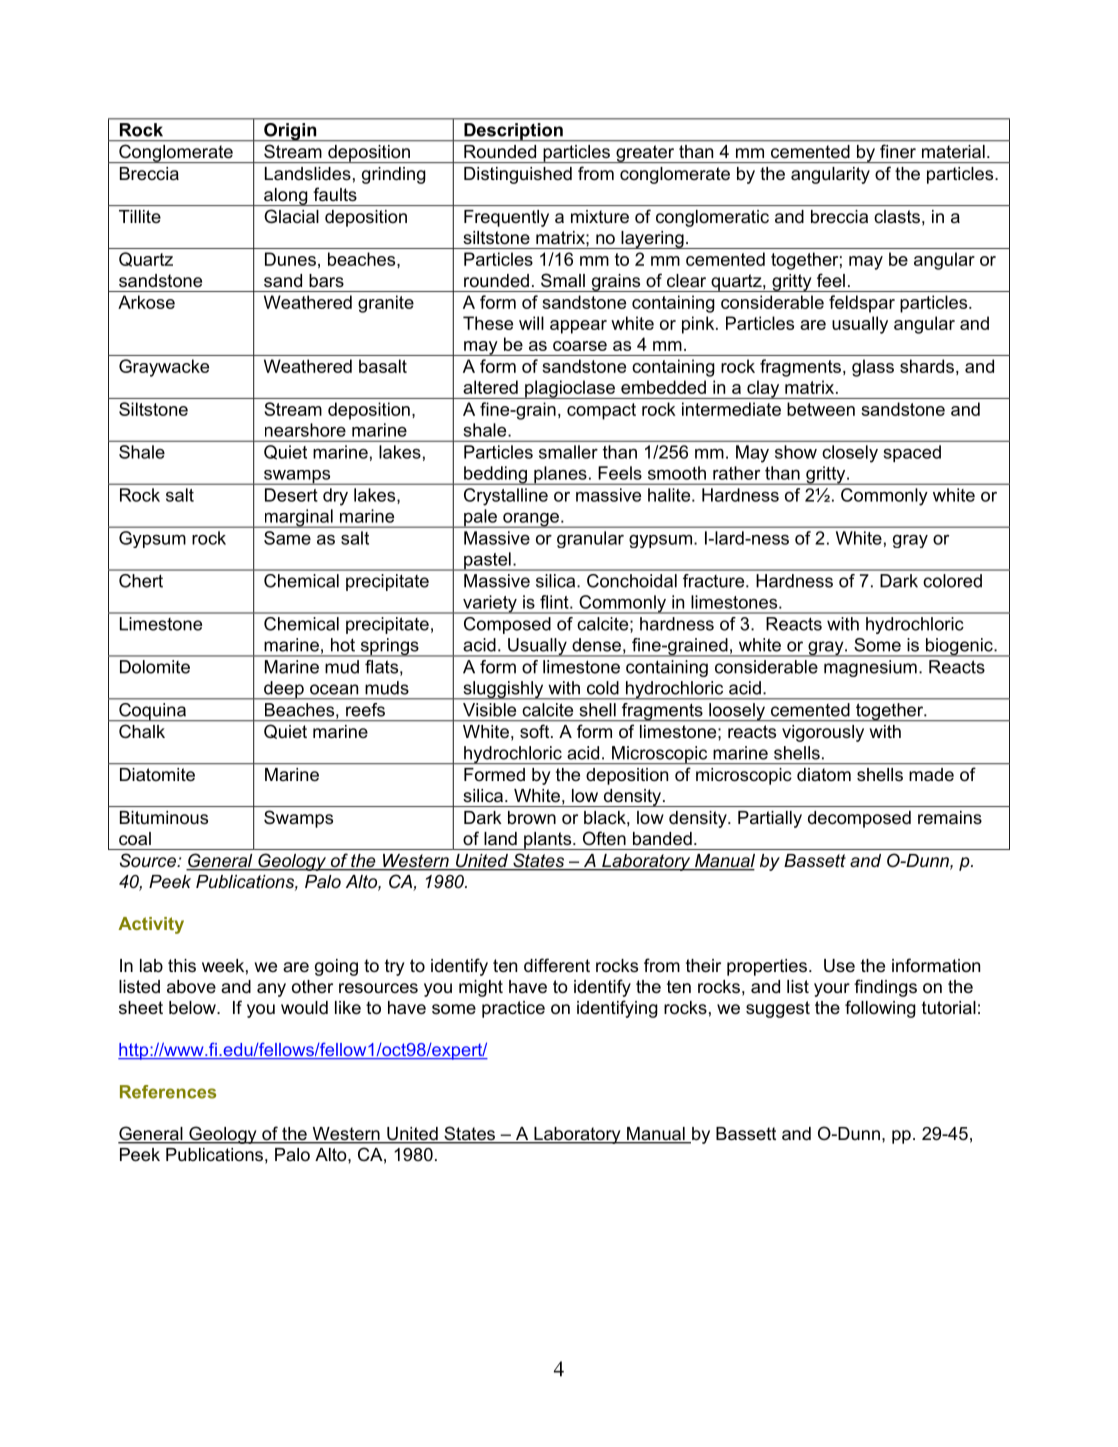 This page has height=1447, width=1118. What do you see at coordinates (168, 1092) in the page?
I see `References` at bounding box center [168, 1092].
